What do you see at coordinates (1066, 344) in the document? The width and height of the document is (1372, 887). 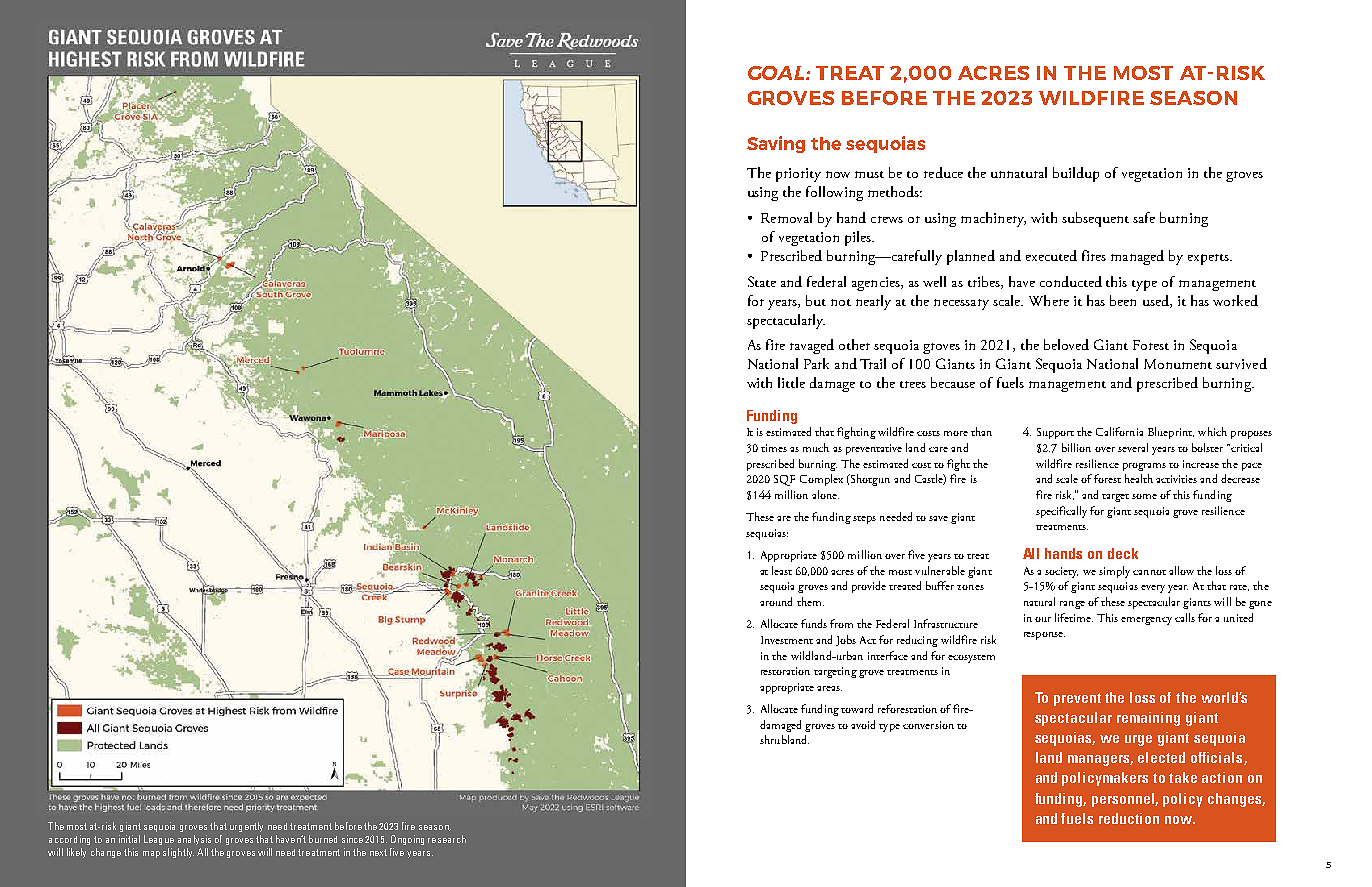 I see `beloved` at bounding box center [1066, 344].
